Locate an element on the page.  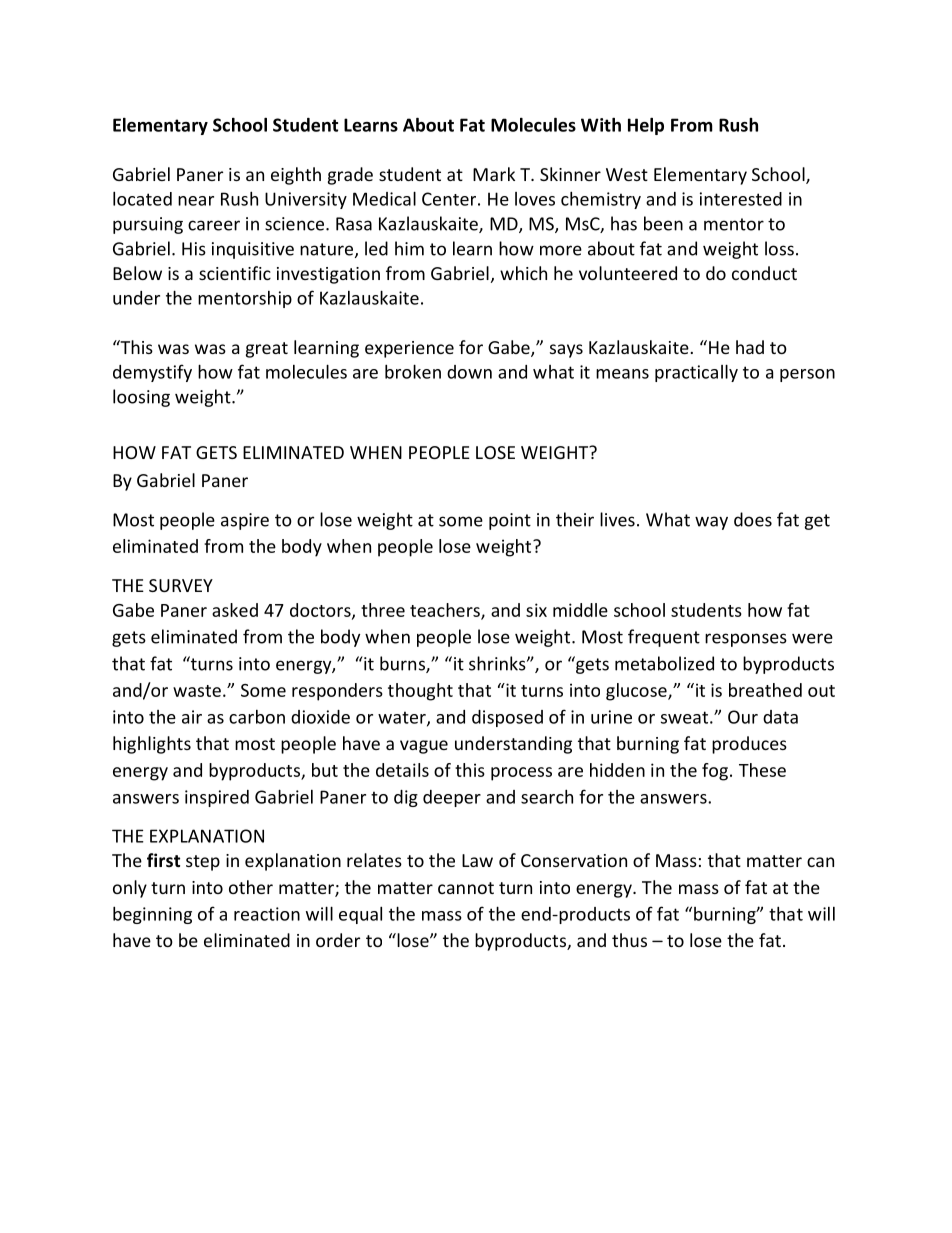
interested is located at coordinates (741, 199).
